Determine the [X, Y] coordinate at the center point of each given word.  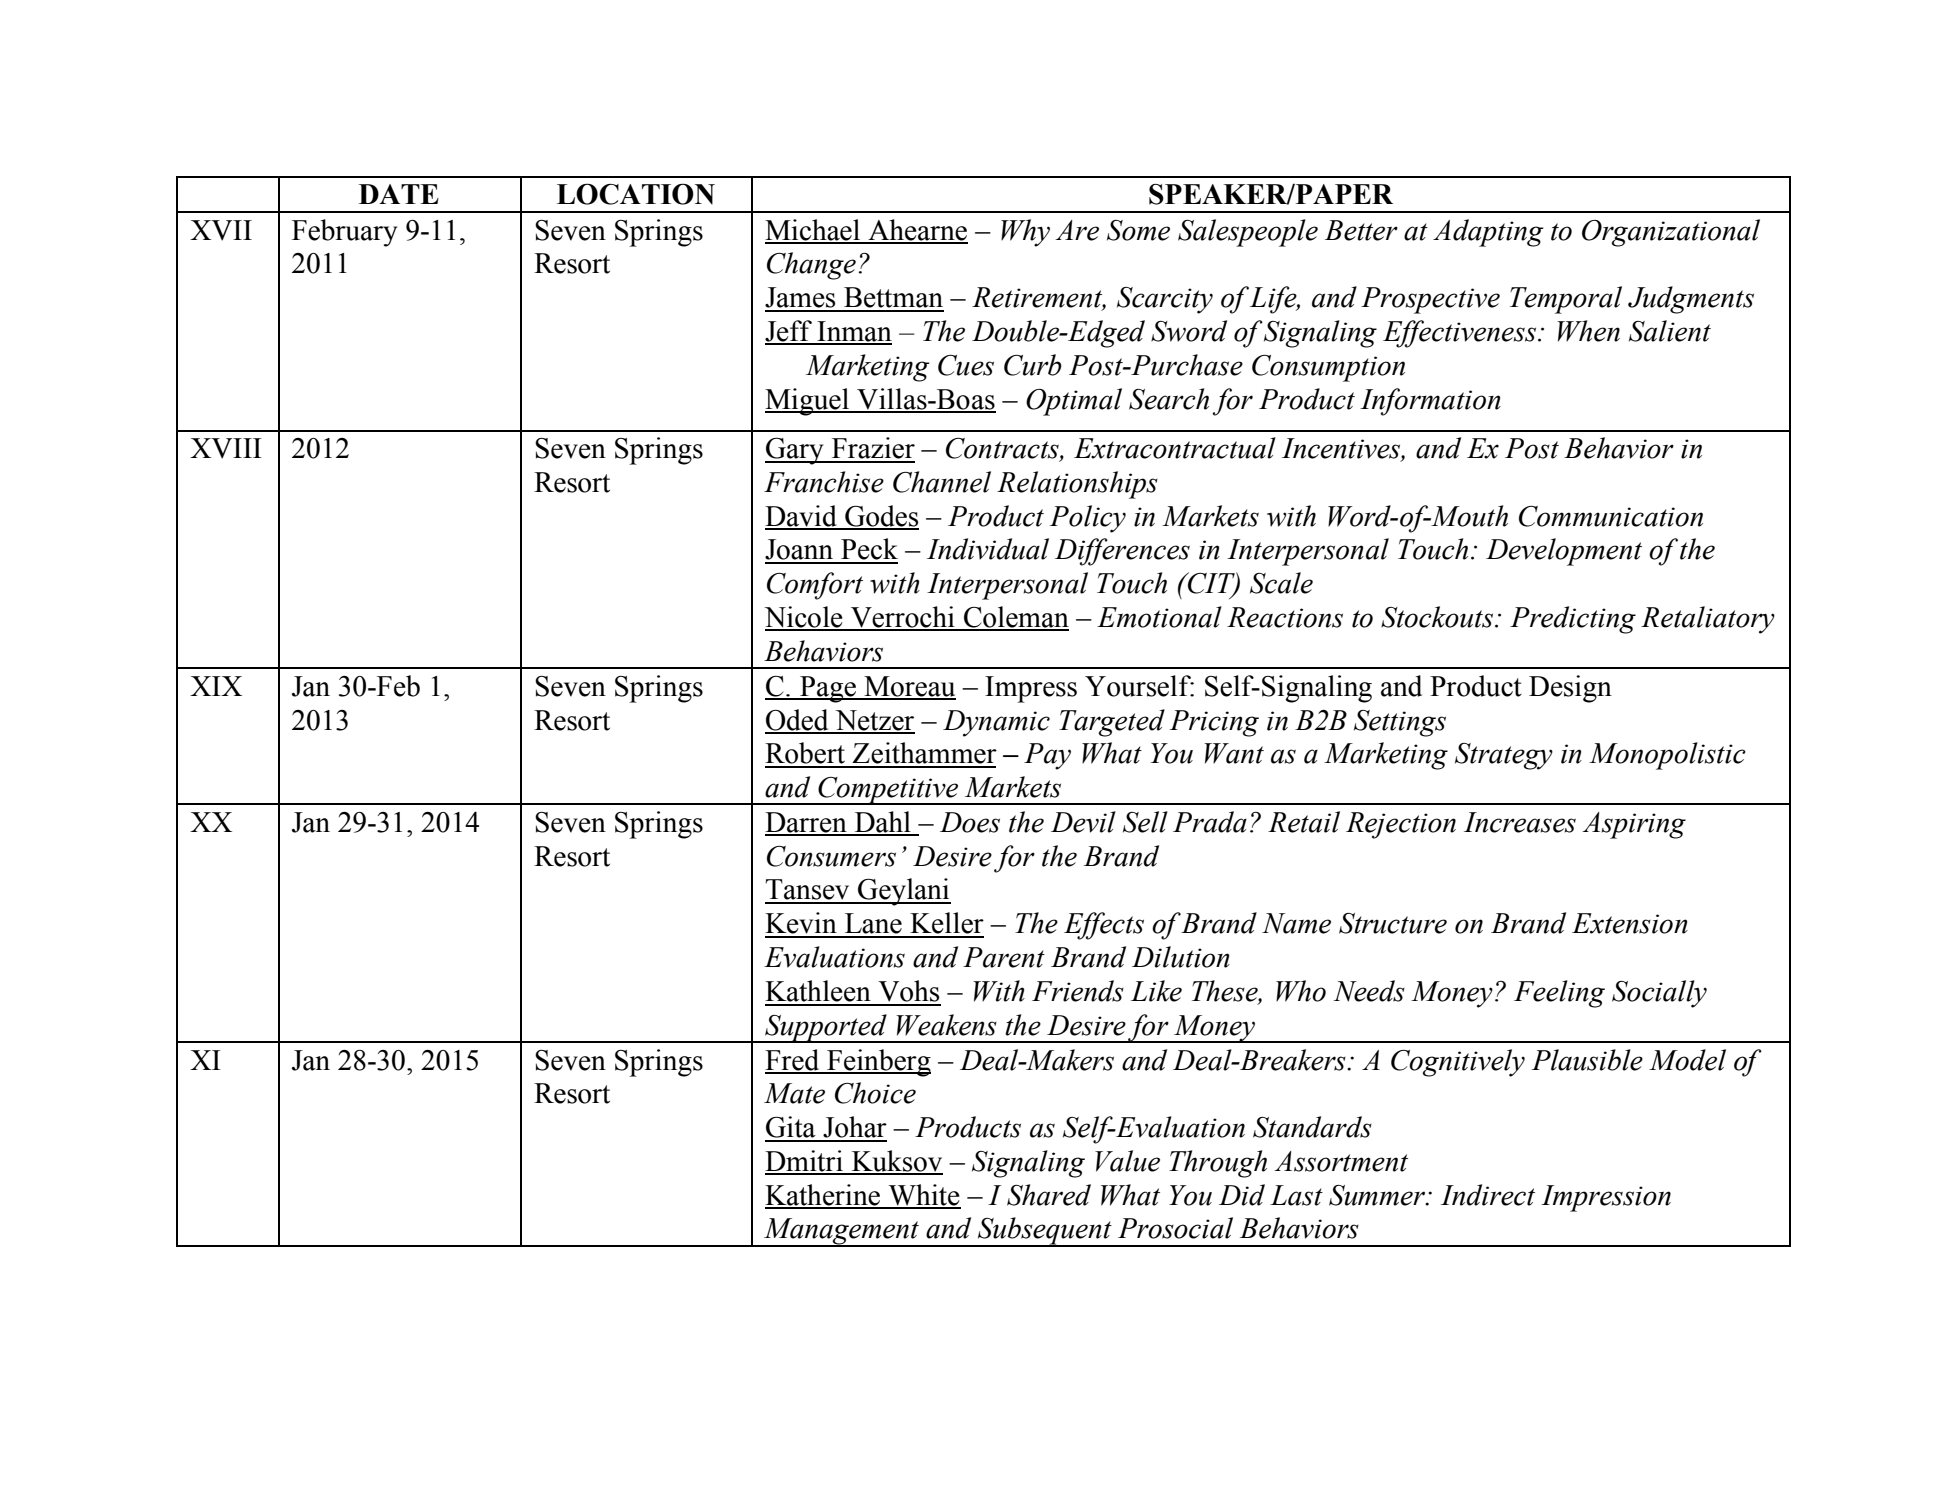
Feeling [1559, 994]
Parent [1004, 957]
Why [1025, 233]
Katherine [824, 1196]
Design [1570, 689]
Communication [1611, 516]
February [344, 233]
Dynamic [996, 723]
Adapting [1488, 233]
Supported [826, 1028]
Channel [942, 482]
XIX [216, 686]
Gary [795, 451]
